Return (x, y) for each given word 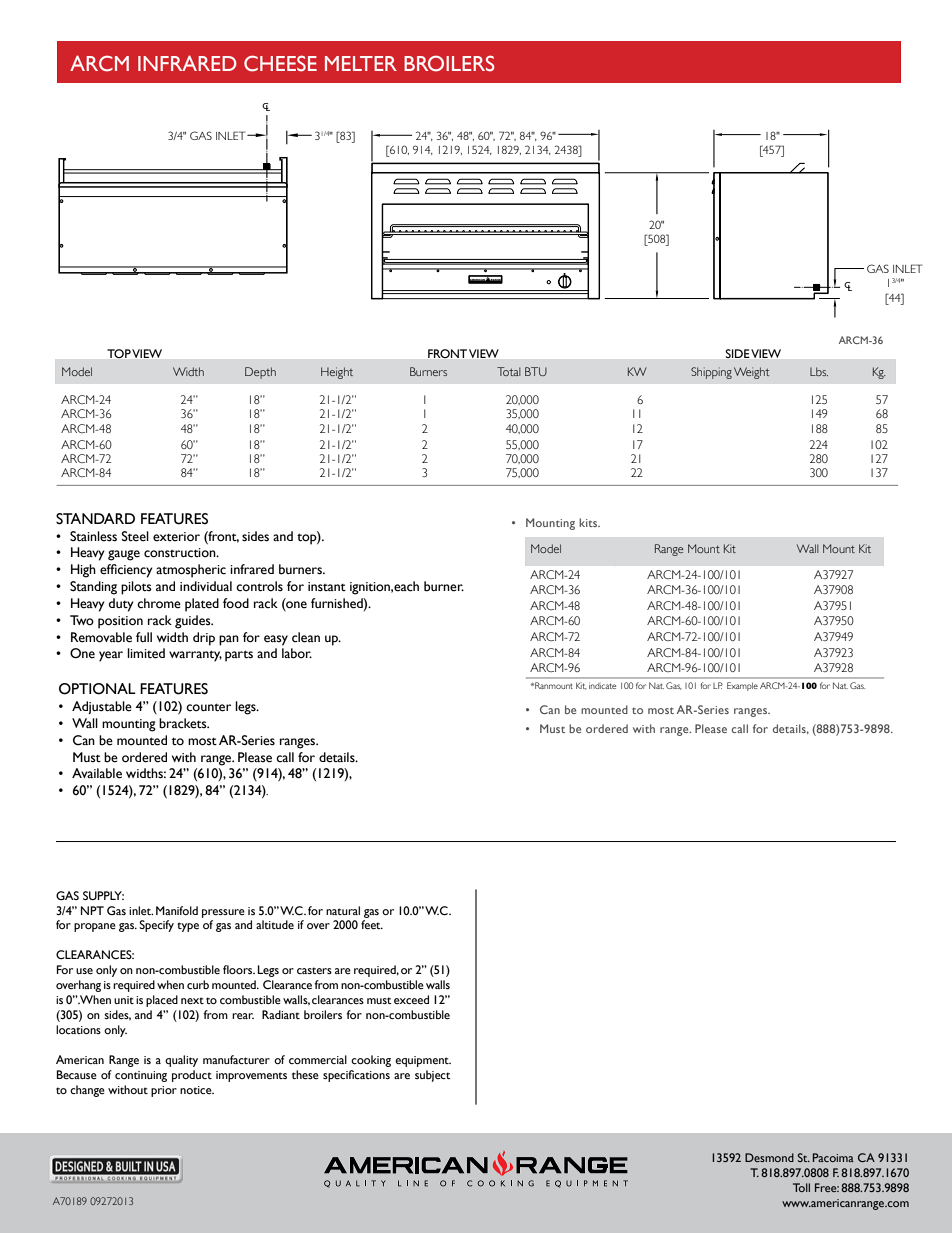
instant (327, 587)
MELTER (361, 63)
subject (433, 1076)
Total (509, 371)
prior (164, 1091)
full (144, 637)
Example (742, 686)
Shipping (711, 373)
